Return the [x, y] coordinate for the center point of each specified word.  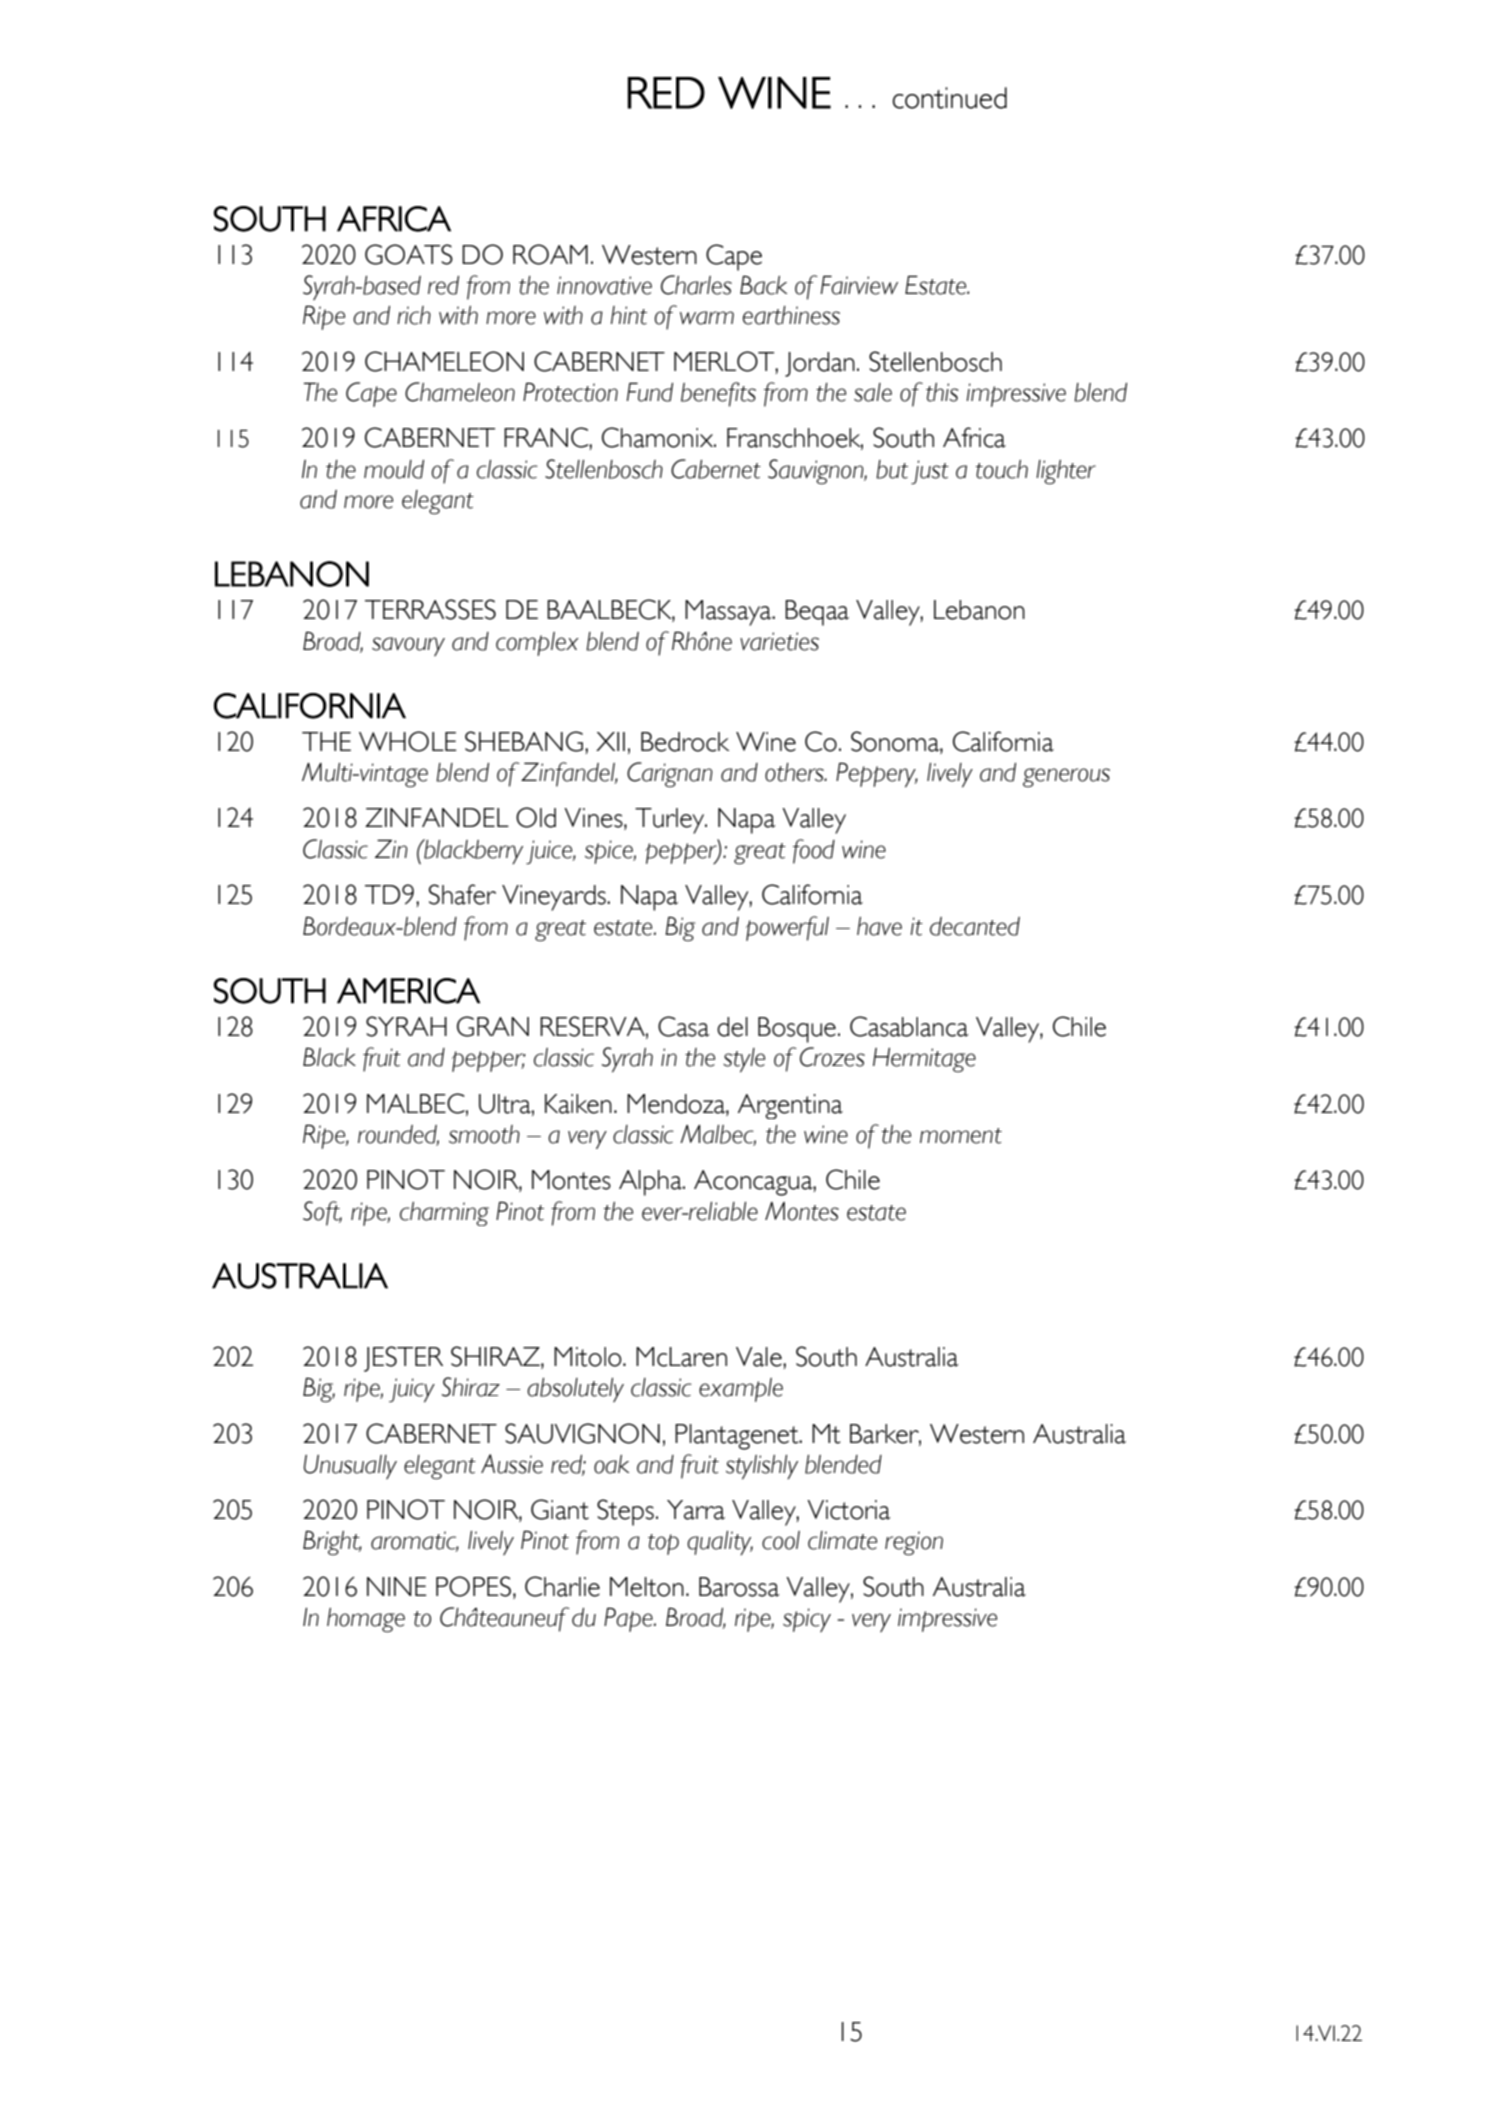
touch [1002, 469]
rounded [398, 1135]
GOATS [409, 254]
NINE [397, 1586]
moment [961, 1136]
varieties [779, 641]
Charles [696, 285]
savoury [408, 646]
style [744, 1060]
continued [950, 98]
